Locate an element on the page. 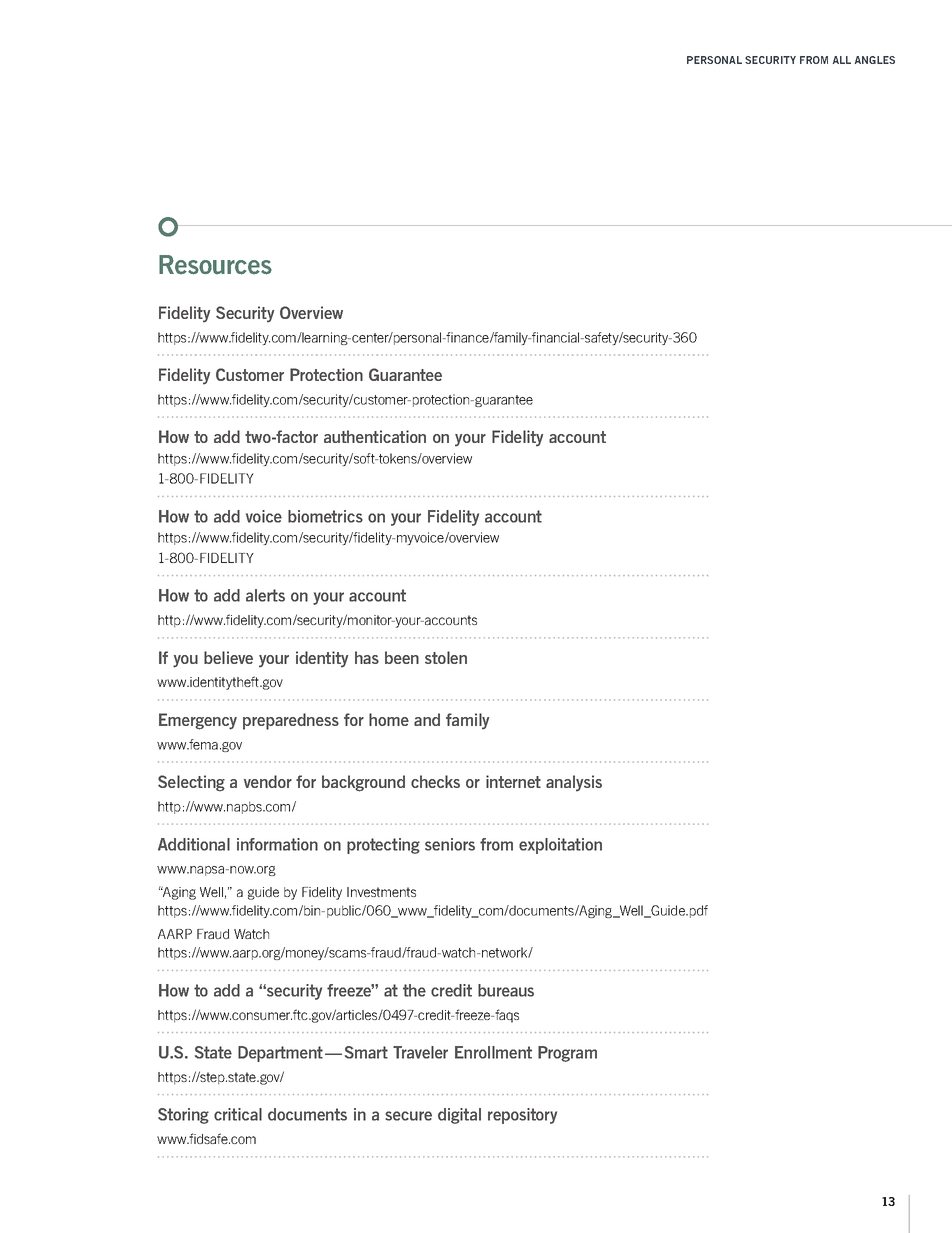 This page has height=1233, width=952. ALL is located at coordinates (842, 60).
